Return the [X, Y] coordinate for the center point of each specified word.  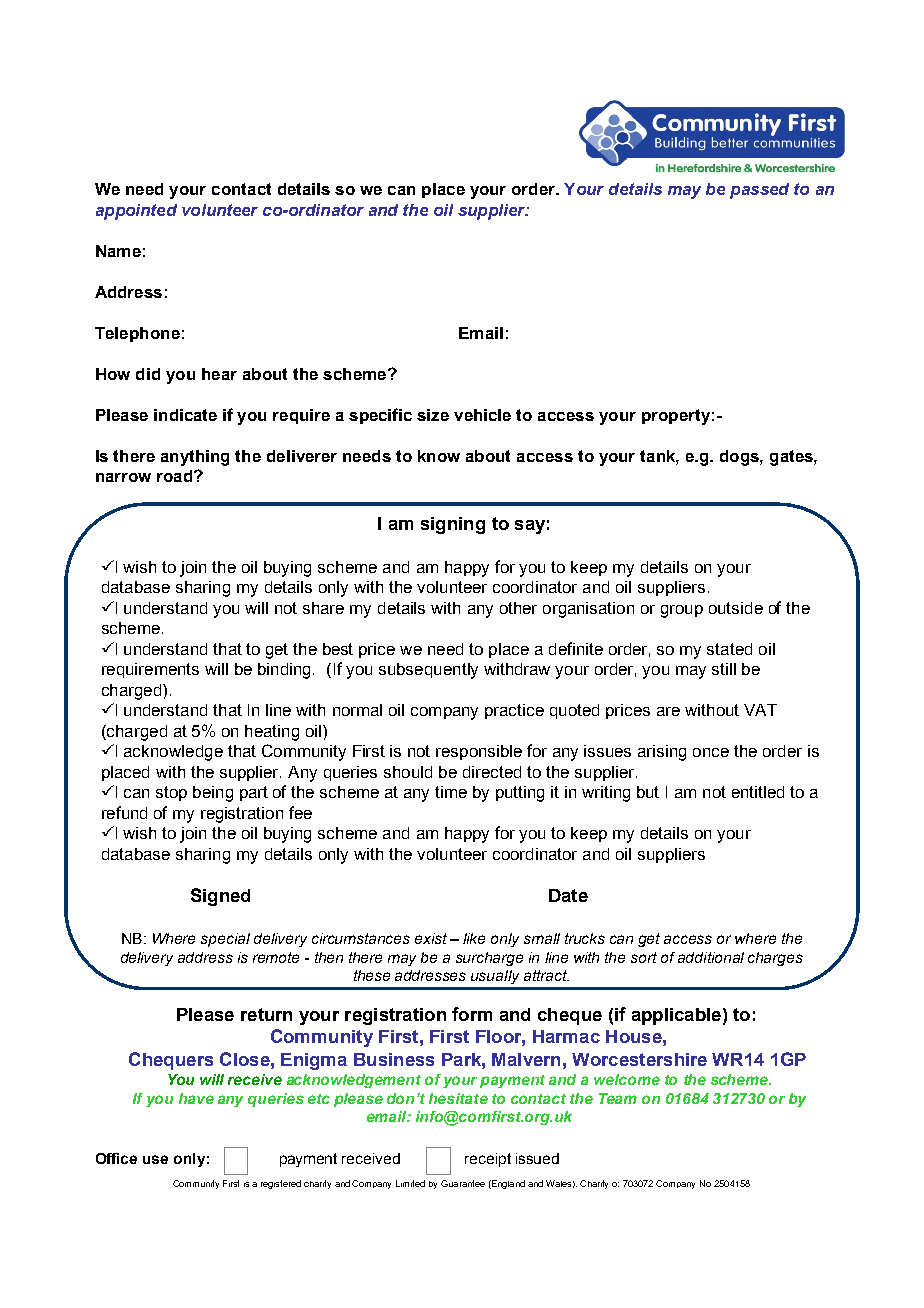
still [724, 669]
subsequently [428, 671]
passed [759, 191]
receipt [488, 1160]
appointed [136, 212]
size [433, 415]
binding [286, 671]
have [196, 1098]
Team [618, 1098]
